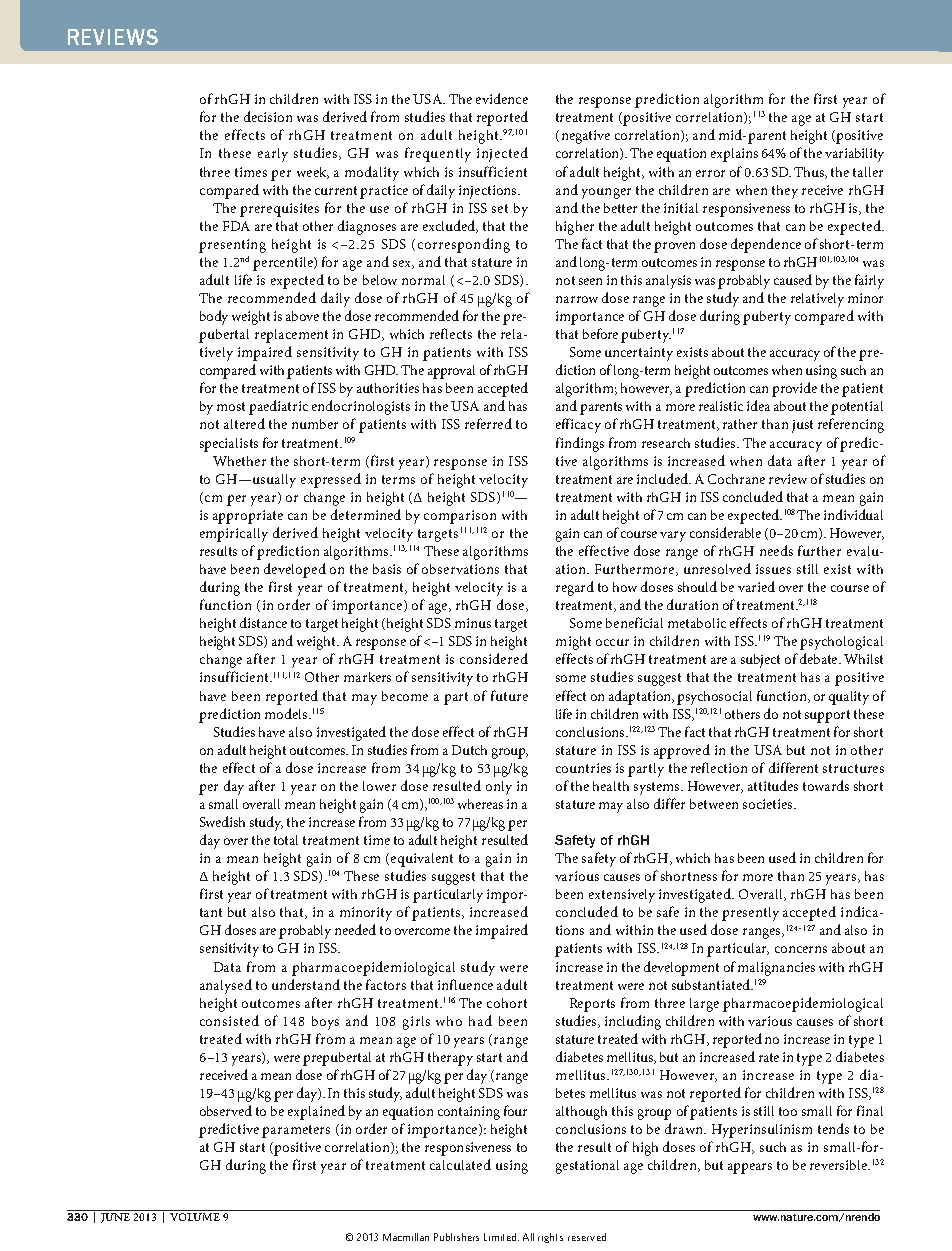 This screenshot has height=1251, width=952. Describe the element at coordinates (801, 949) in the screenshot. I see `concerns` at that location.
